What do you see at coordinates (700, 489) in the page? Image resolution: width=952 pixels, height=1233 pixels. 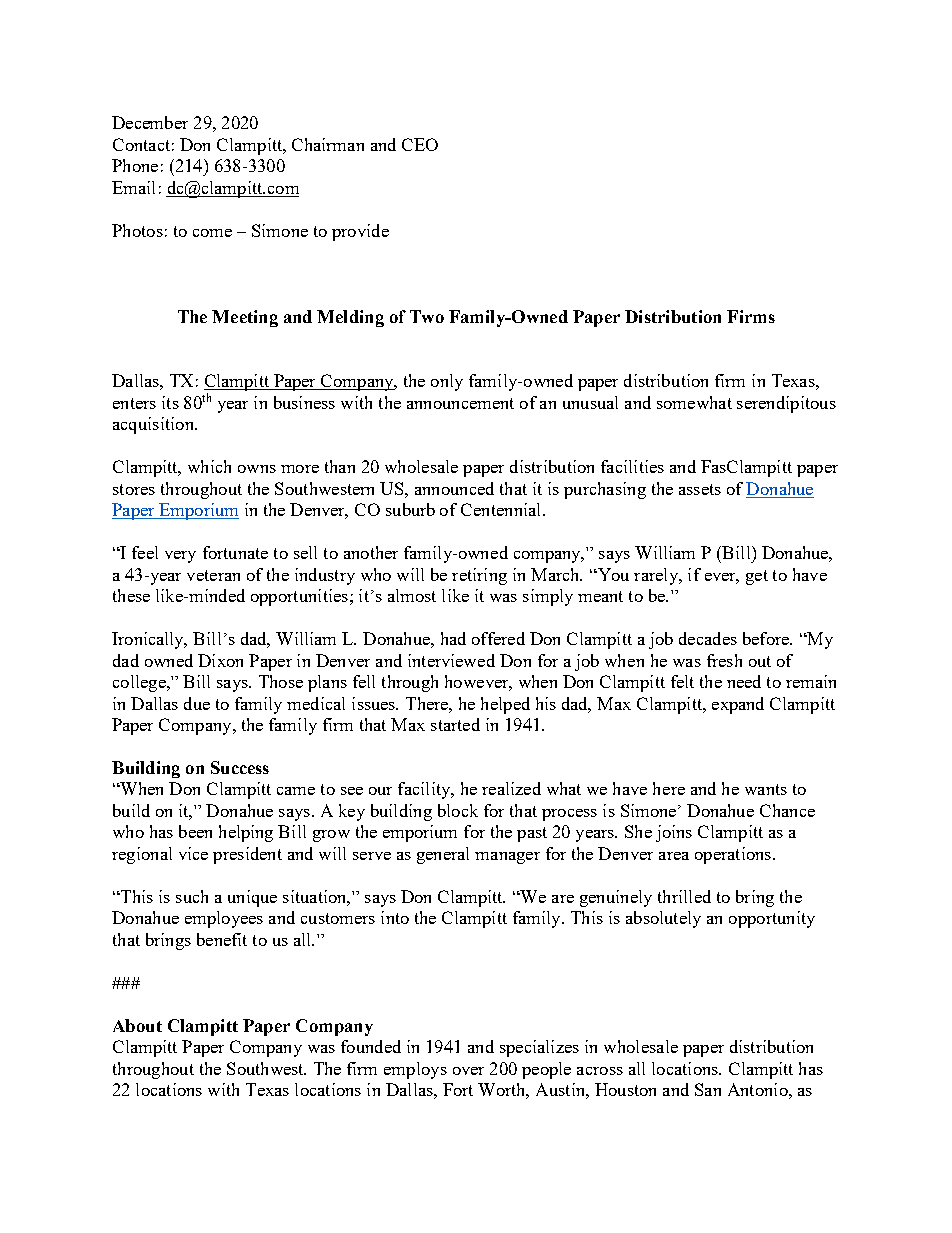 I see `assets` at bounding box center [700, 489].
